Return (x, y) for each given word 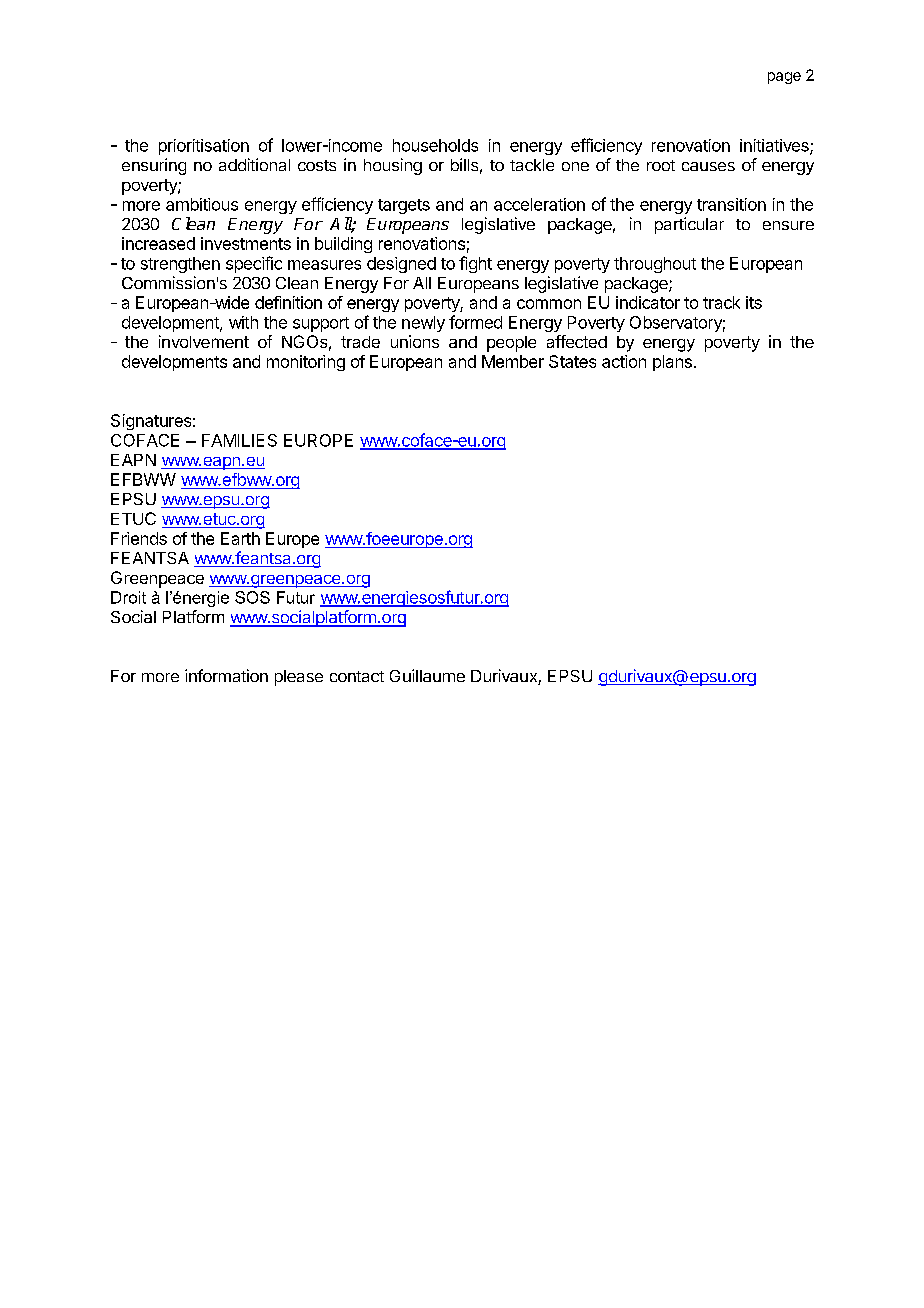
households (435, 145)
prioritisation (204, 147)
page (784, 78)
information (226, 675)
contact (357, 676)
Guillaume (427, 675)
